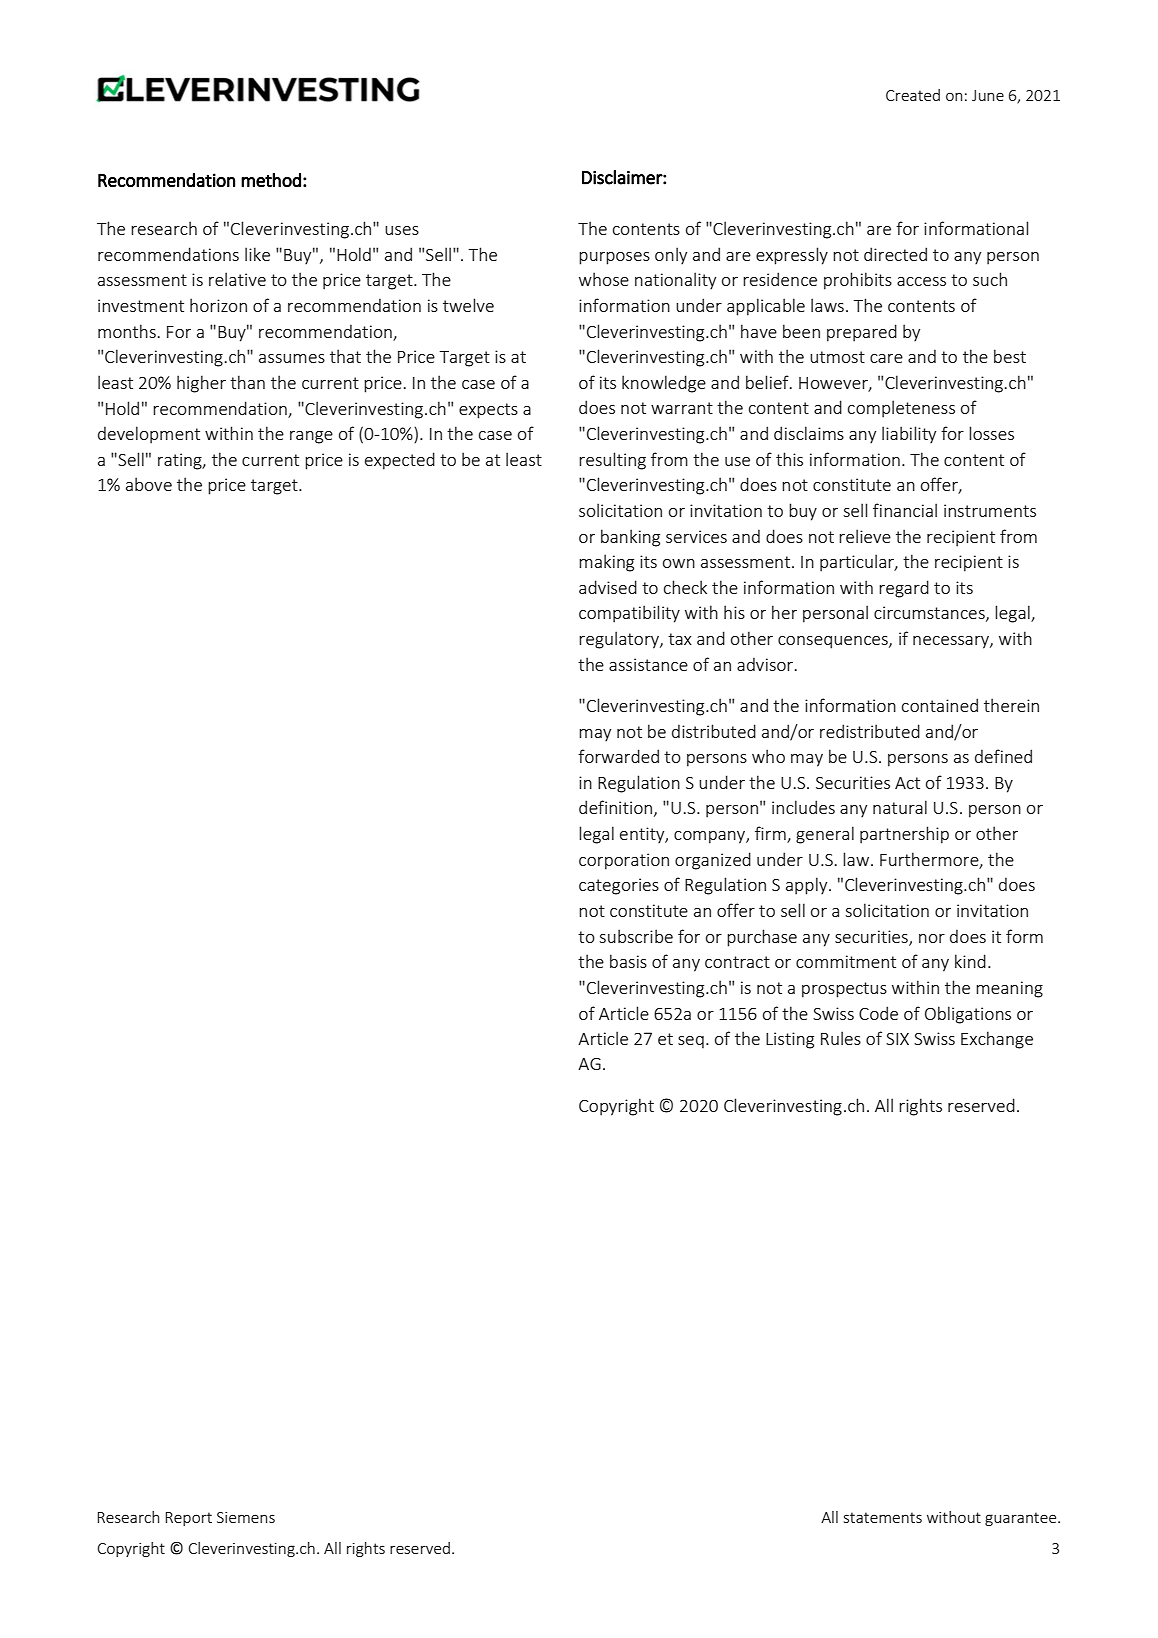 This screenshot has height=1638, width=1158. What do you see at coordinates (636, 936) in the screenshot?
I see `subscribe` at bounding box center [636, 936].
